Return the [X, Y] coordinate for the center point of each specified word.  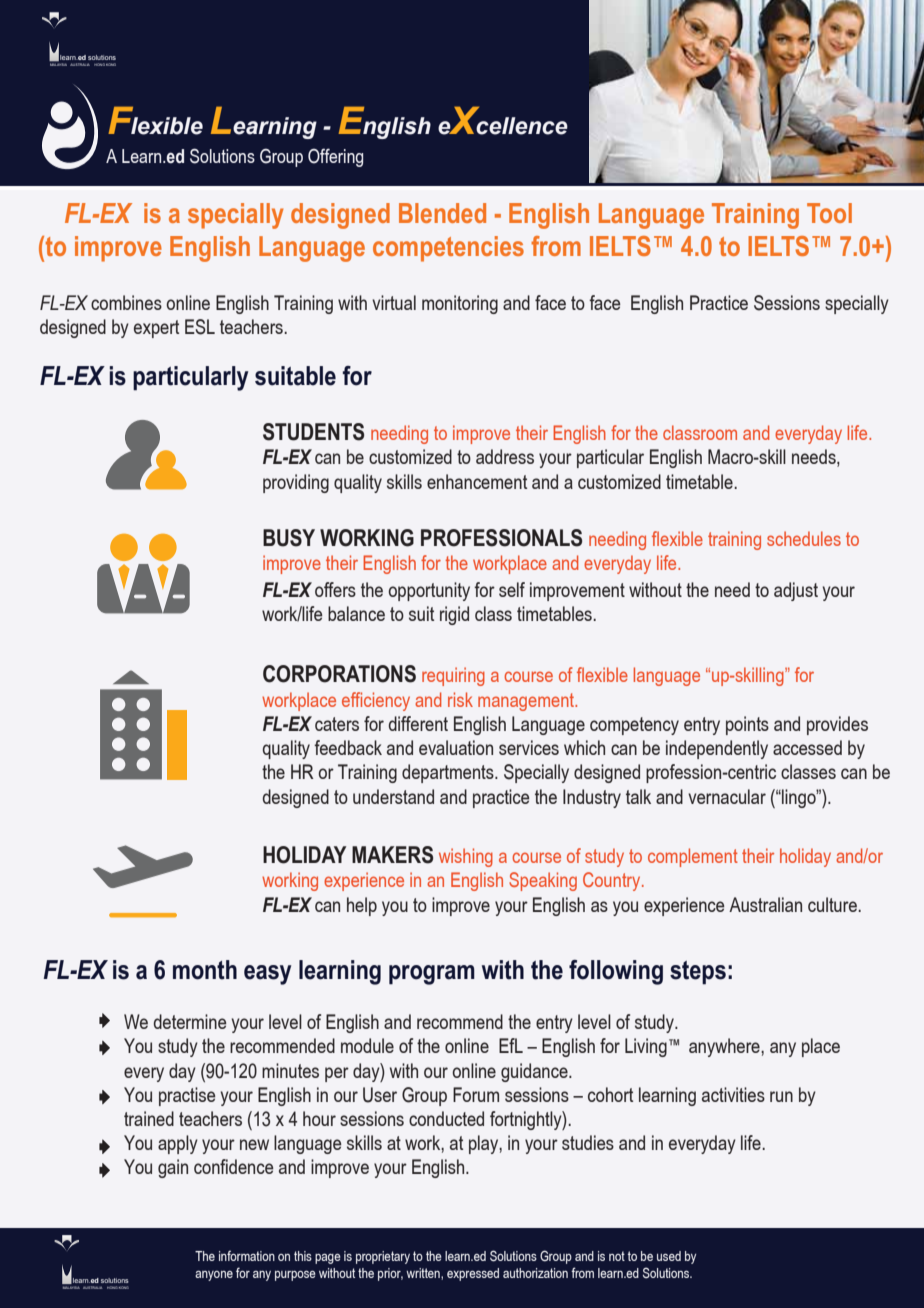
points [747, 725]
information [247, 1255]
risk [460, 699]
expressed [473, 1274]
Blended [442, 213]
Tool [829, 213]
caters [337, 724]
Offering [335, 157]
